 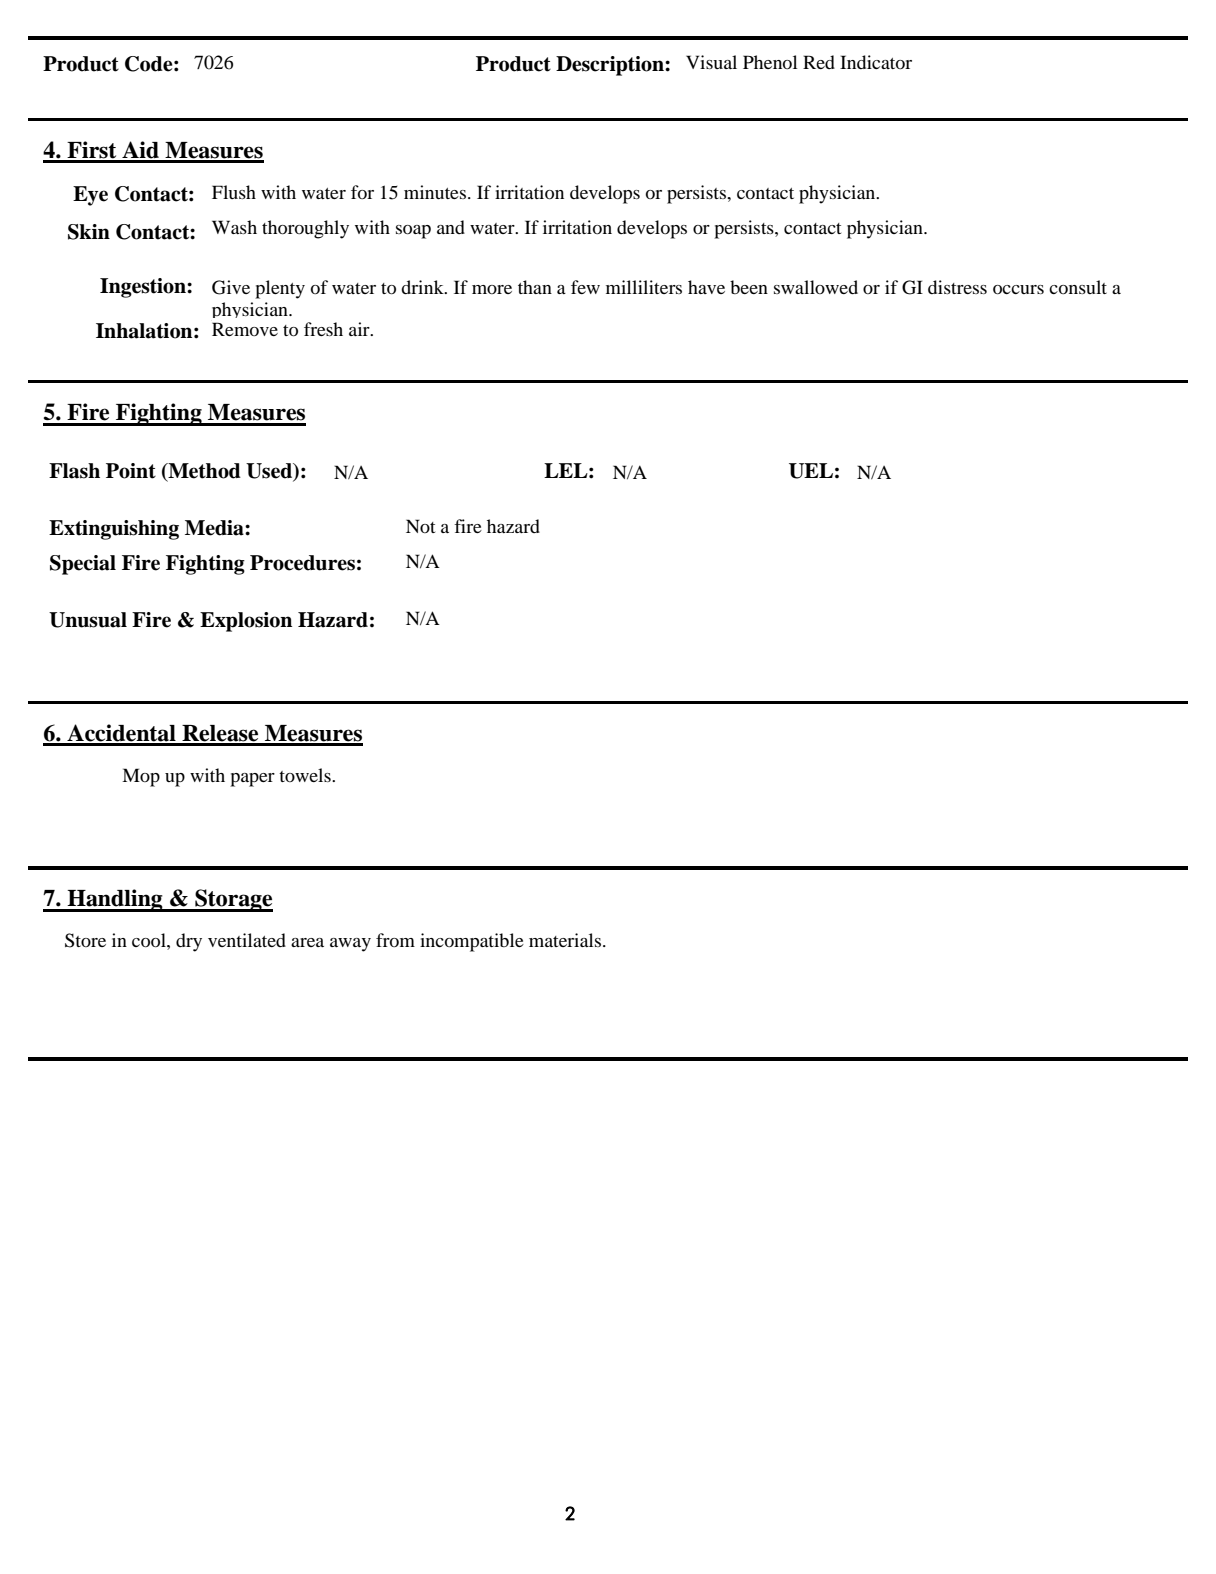 I want to click on Wash, so click(x=234, y=227).
